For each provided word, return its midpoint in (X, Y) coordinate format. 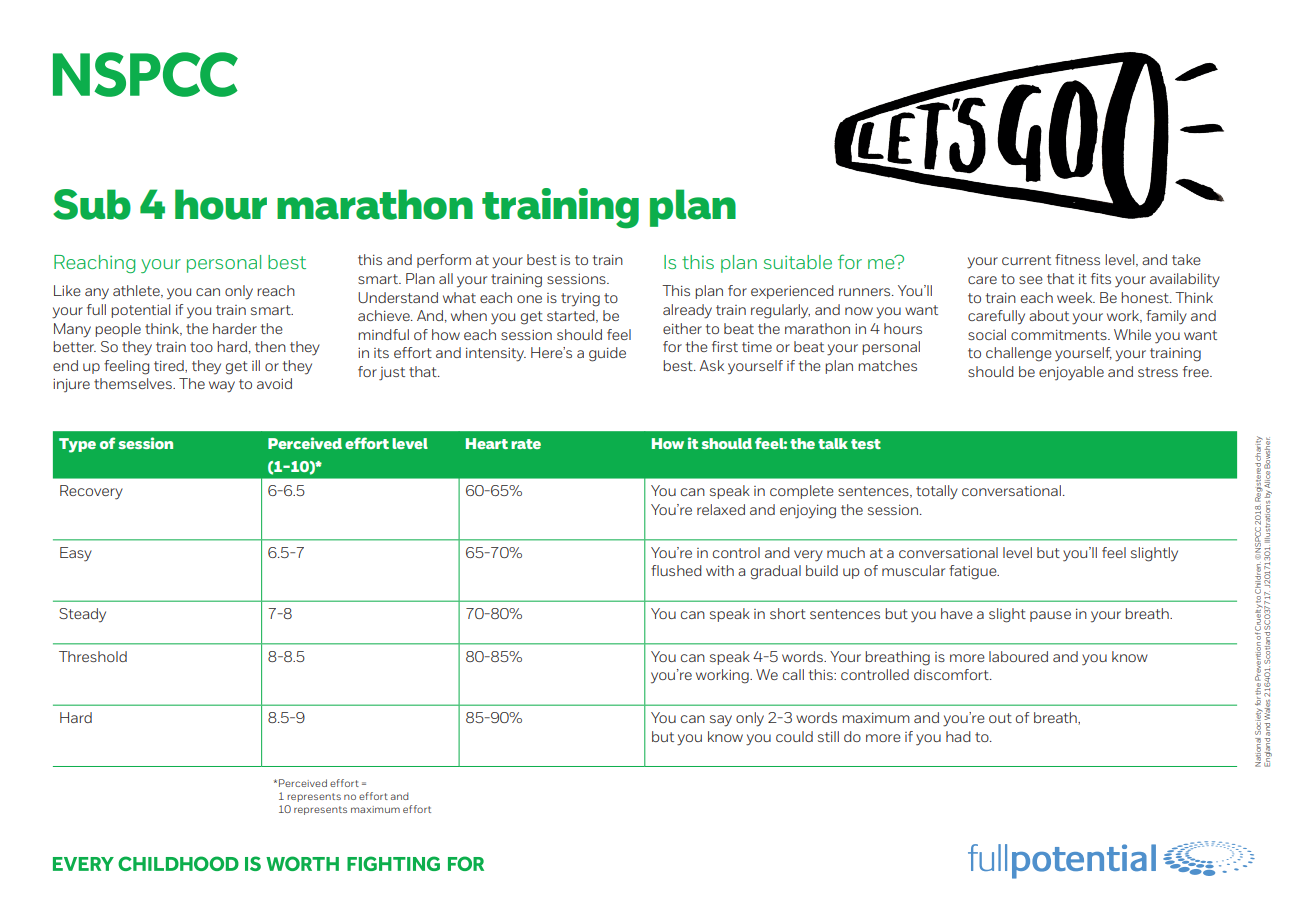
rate (526, 444)
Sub (92, 204)
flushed (676, 570)
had (958, 736)
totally (937, 492)
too (201, 347)
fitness (1077, 259)
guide (607, 354)
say (721, 721)
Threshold (93, 656)
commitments (1060, 335)
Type (77, 445)
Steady (82, 615)
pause (1050, 616)
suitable (798, 262)
